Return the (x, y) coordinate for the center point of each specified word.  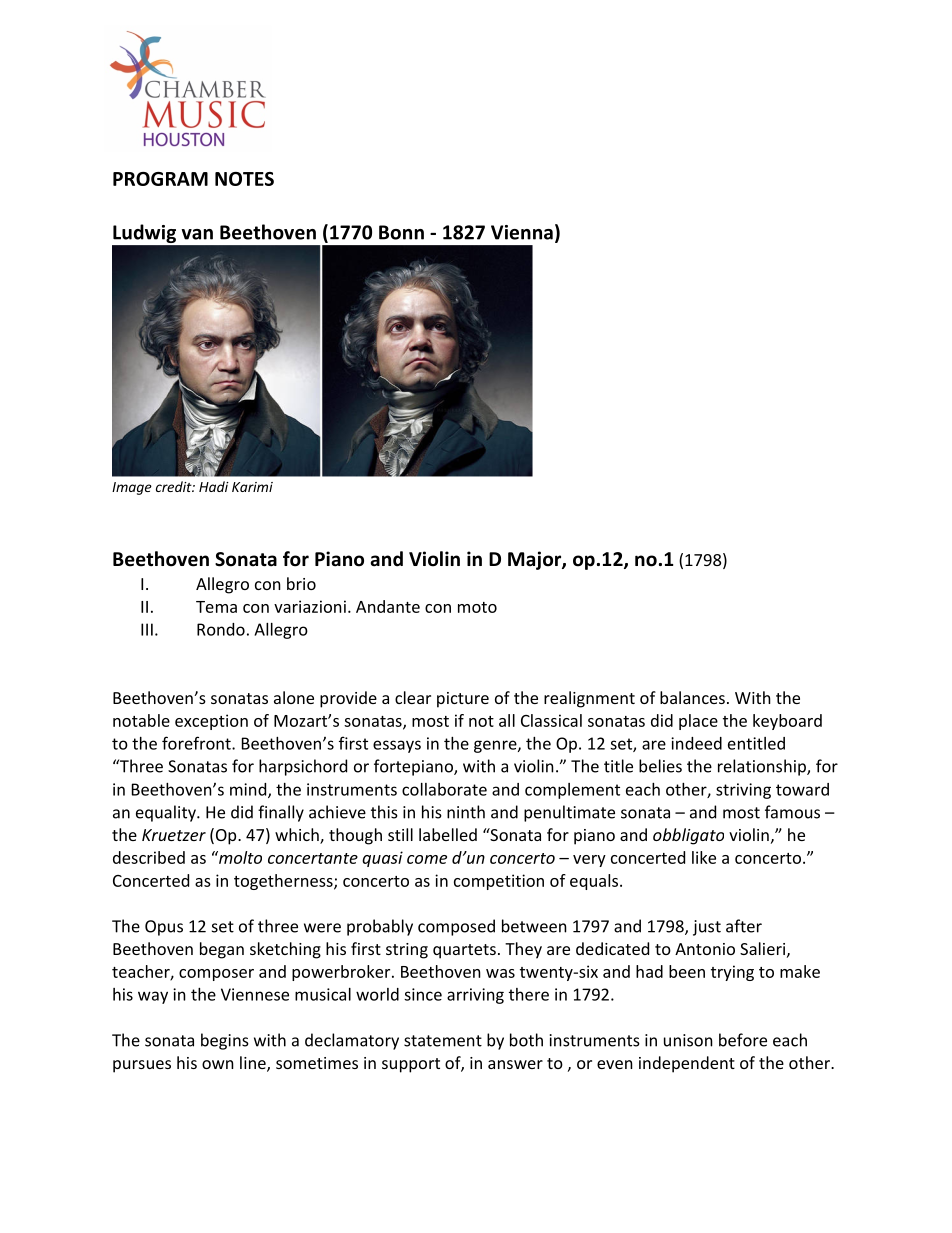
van (197, 234)
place (698, 722)
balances (692, 697)
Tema (216, 607)
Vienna (522, 232)
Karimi (252, 487)
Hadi (214, 486)
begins (225, 1041)
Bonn (401, 232)
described (149, 857)
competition (499, 882)
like (704, 857)
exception (211, 722)
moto (477, 607)
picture (463, 700)
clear (413, 697)
